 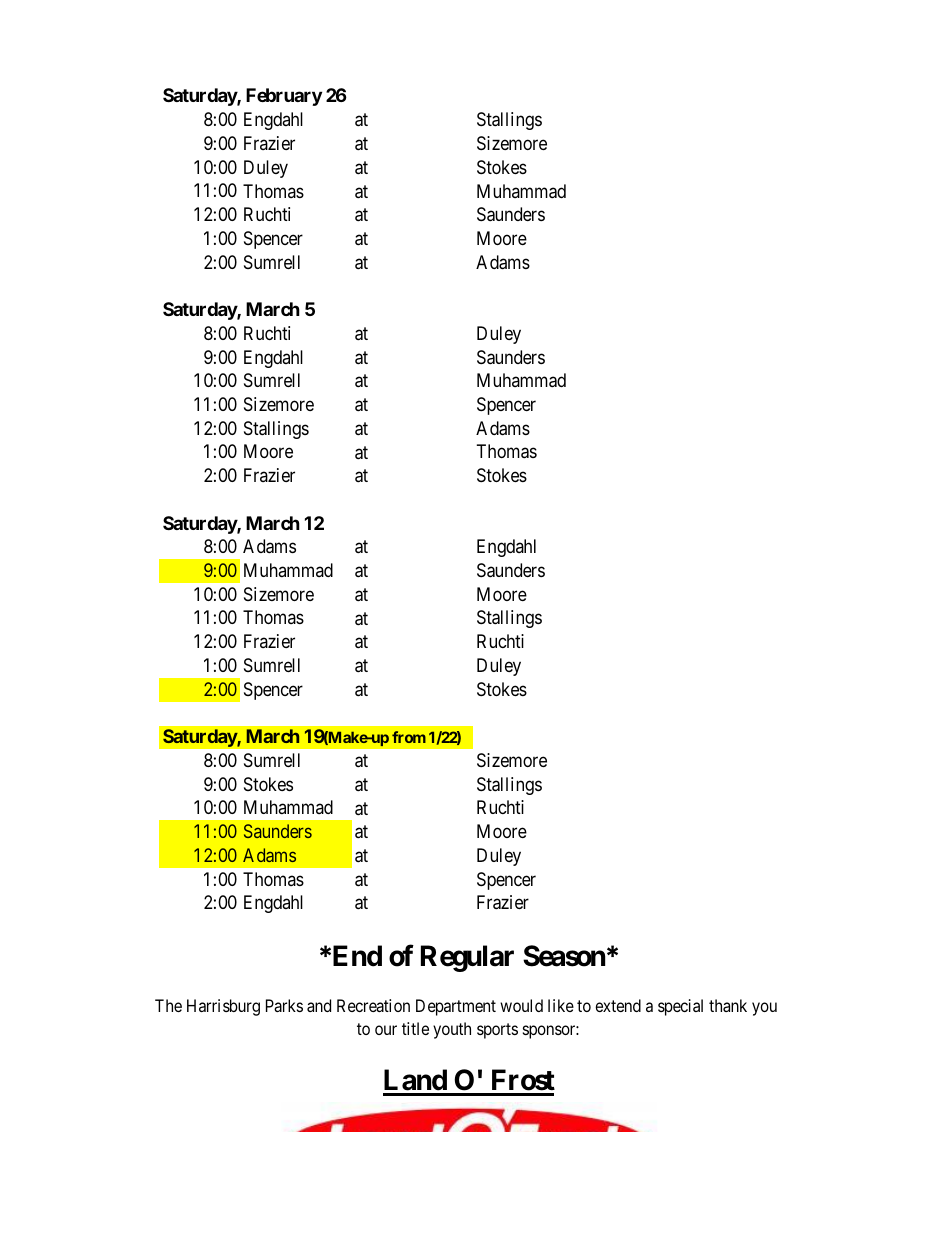 What do you see at coordinates (728, 1005) in the screenshot?
I see `thank` at bounding box center [728, 1005].
